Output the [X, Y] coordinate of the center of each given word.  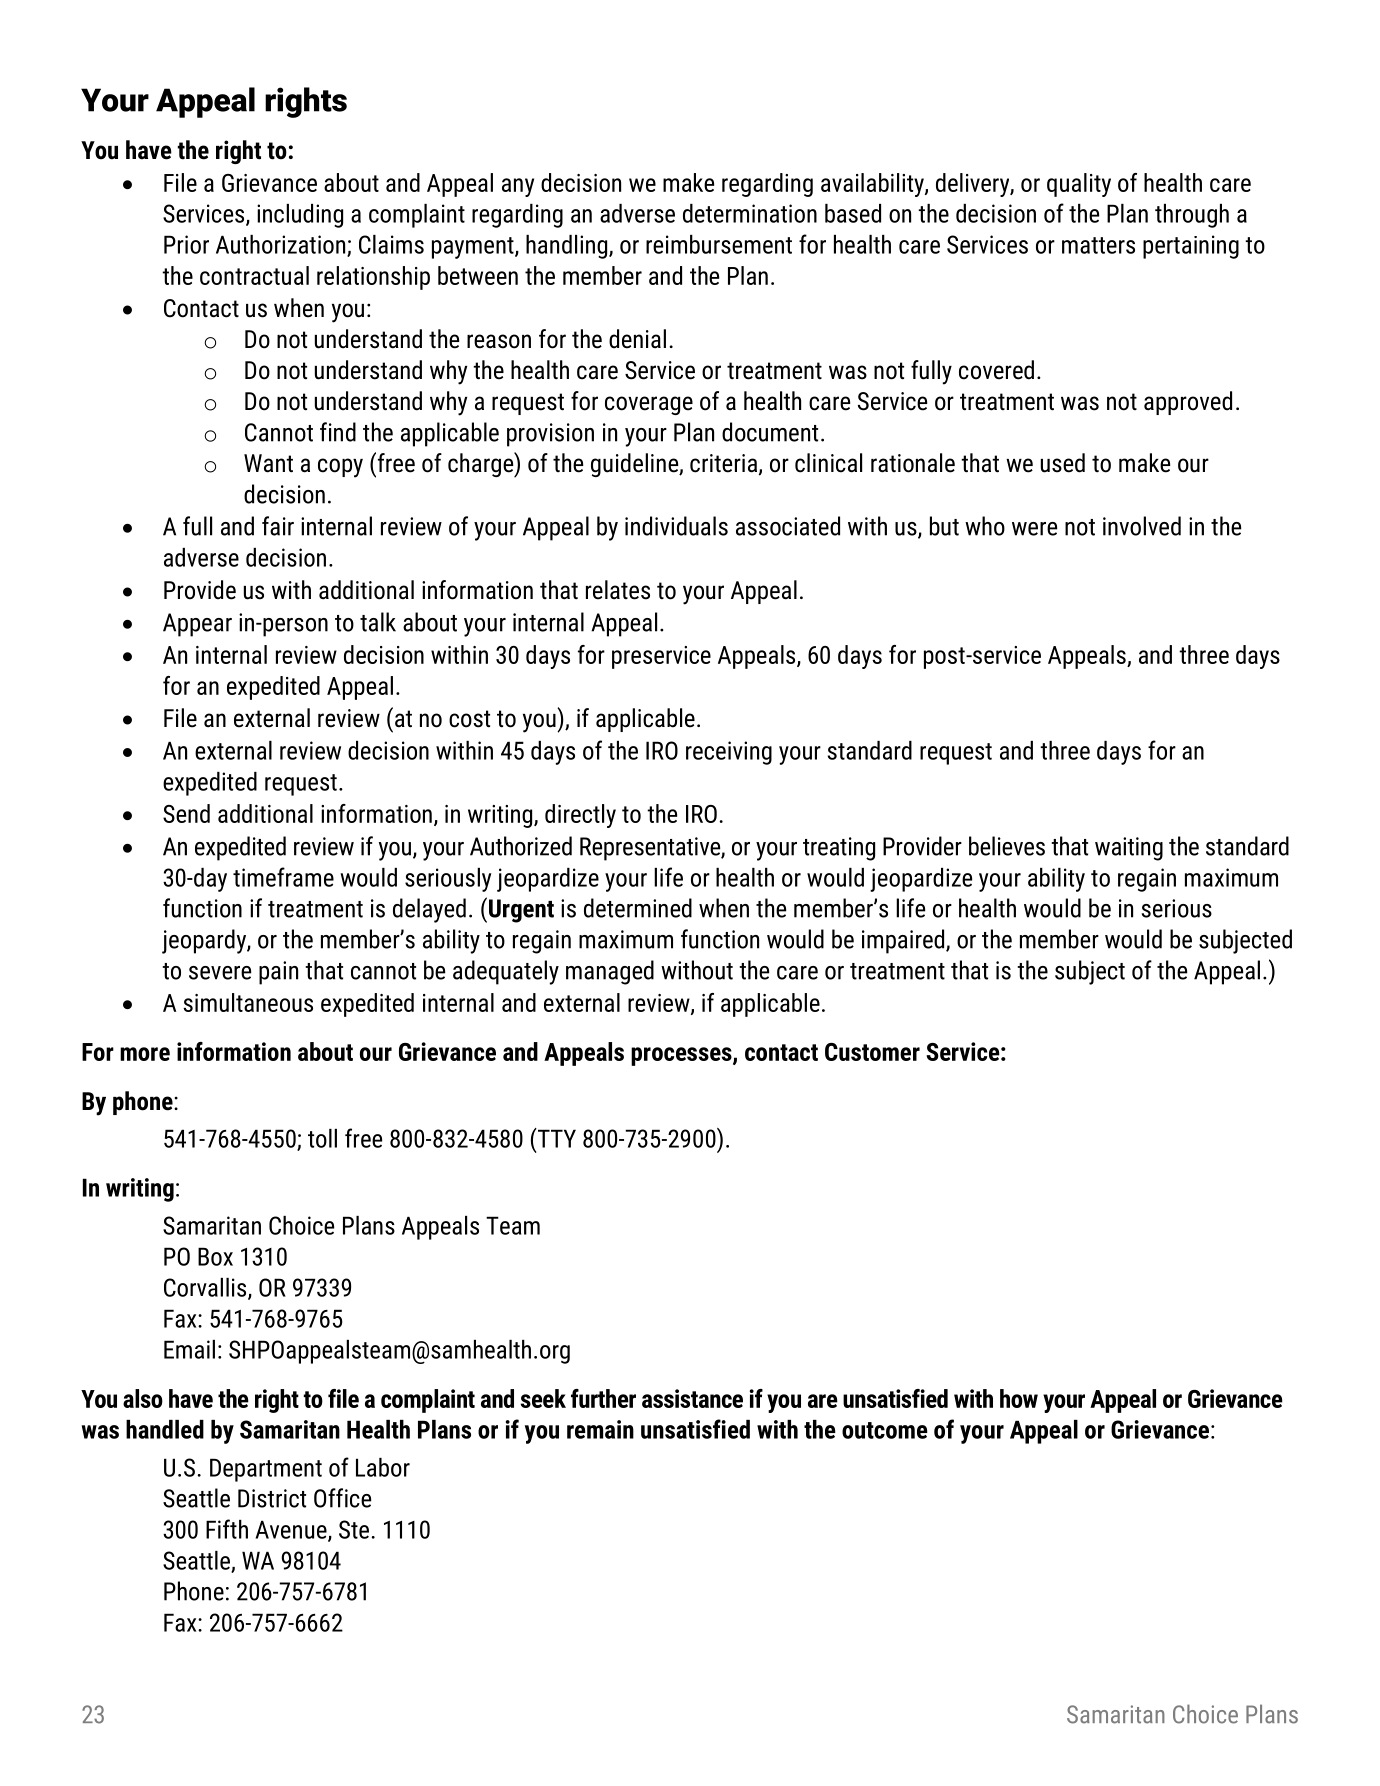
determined [638, 908]
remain [600, 1429]
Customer [872, 1052]
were [1034, 529]
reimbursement [719, 244]
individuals [676, 526]
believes [1007, 846]
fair [278, 526]
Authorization [282, 245]
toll [322, 1138]
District [272, 1498]
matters [1098, 245]
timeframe [283, 877]
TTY [555, 1138]
